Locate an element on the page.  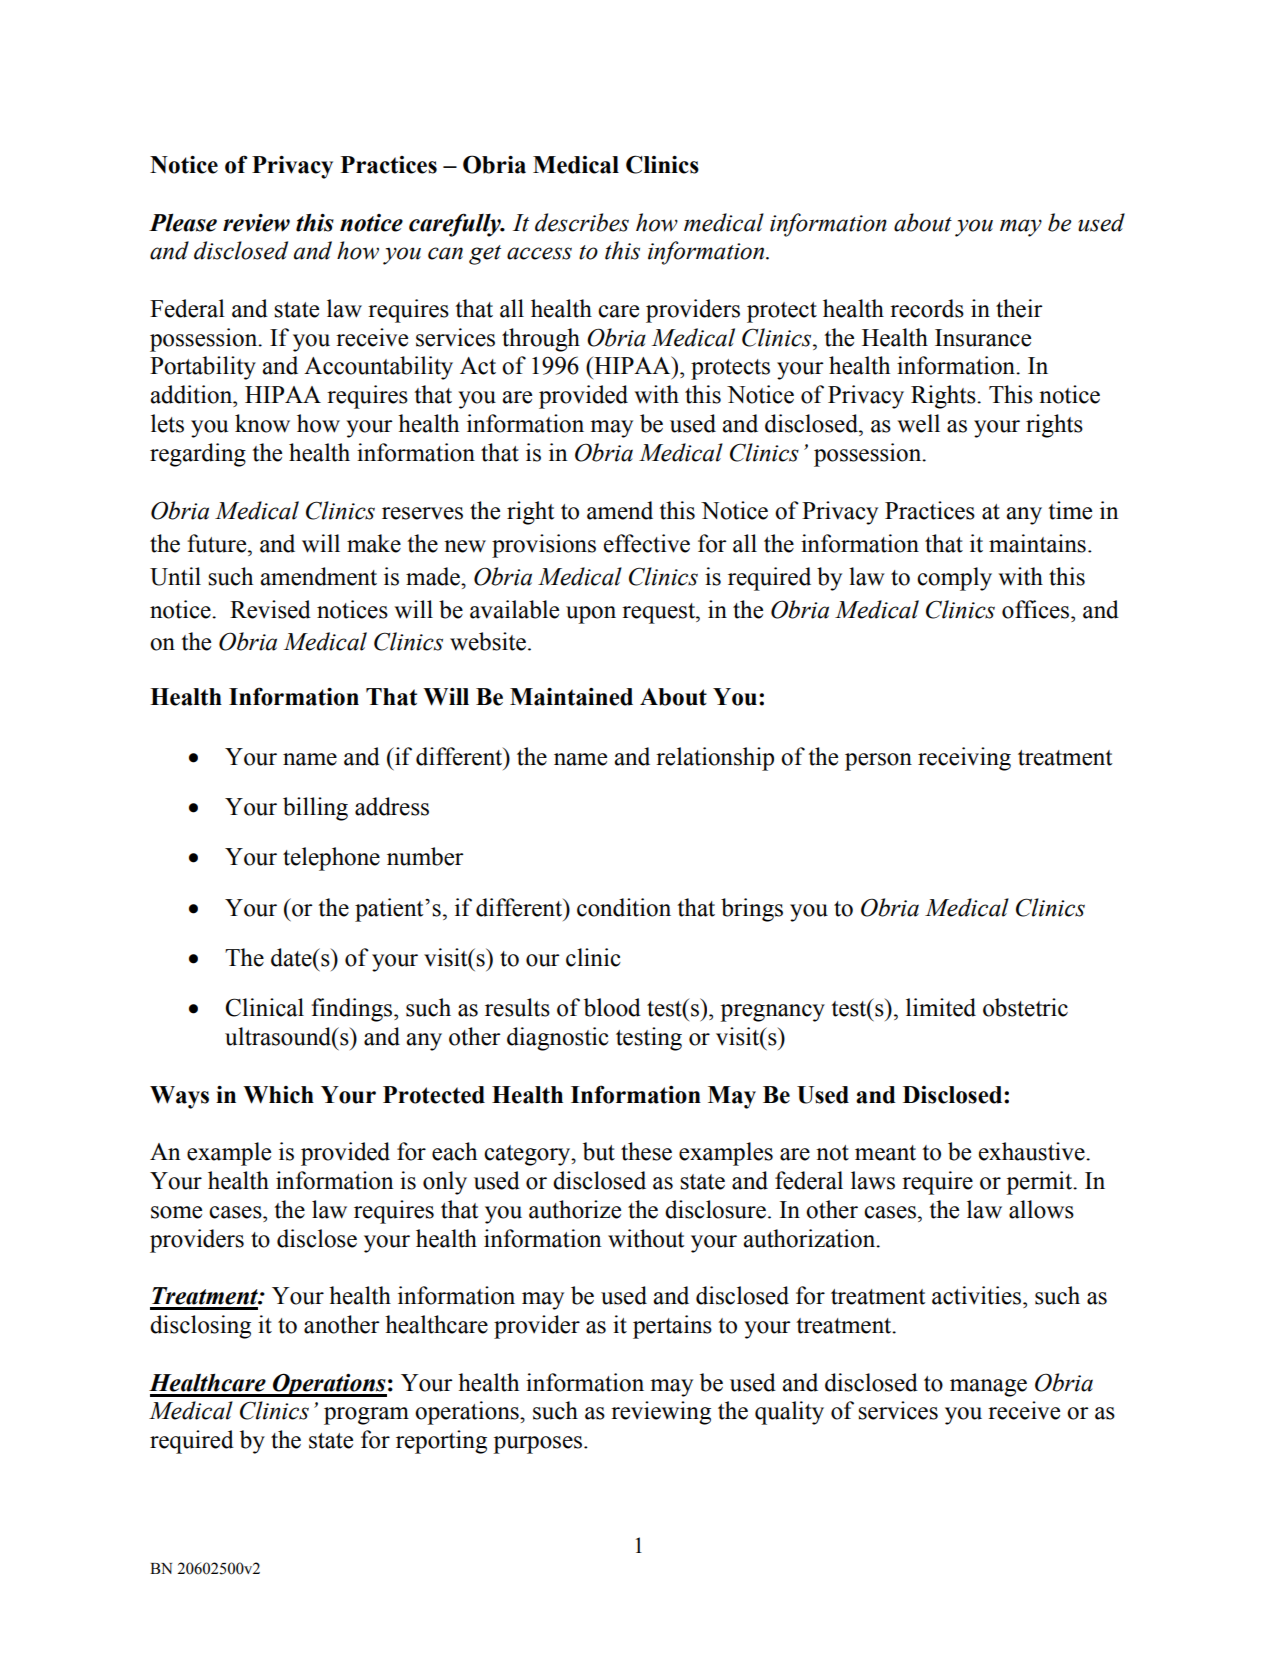
manage is located at coordinates (988, 1388).
